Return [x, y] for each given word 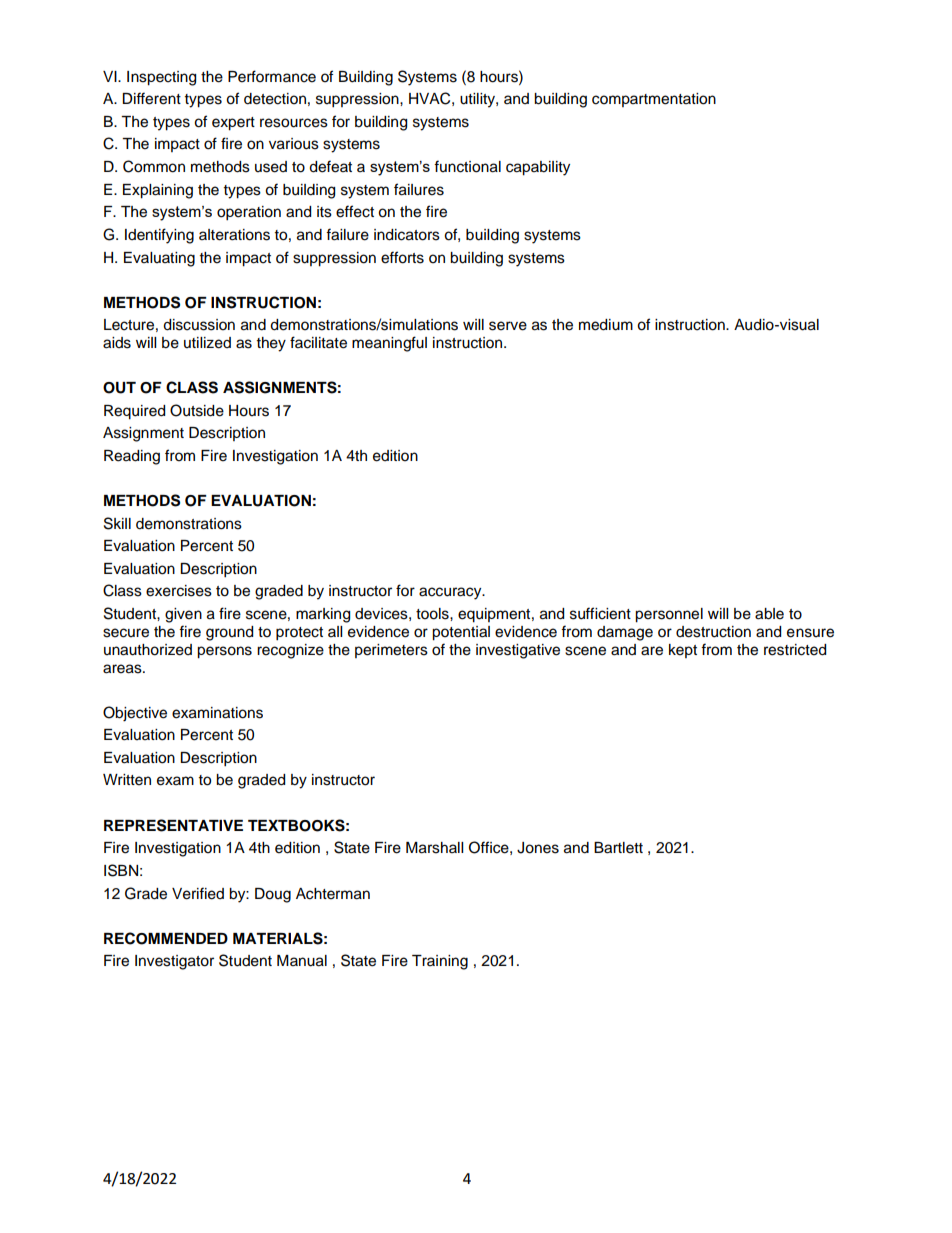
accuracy [451, 593]
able [769, 614]
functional [467, 166]
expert [233, 124]
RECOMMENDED [166, 938]
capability [538, 168]
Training [440, 962]
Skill [117, 523]
